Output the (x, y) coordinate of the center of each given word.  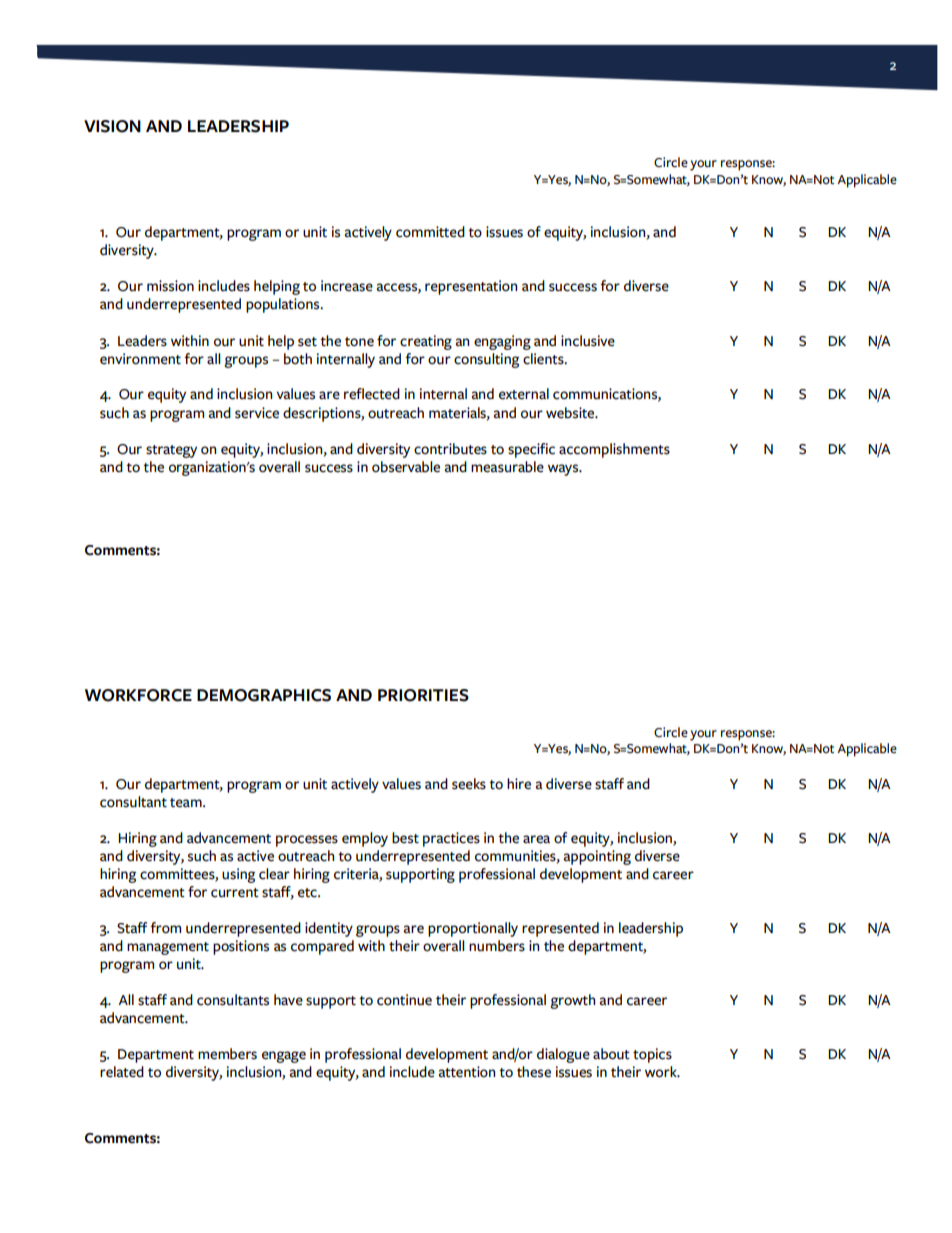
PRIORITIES (423, 695)
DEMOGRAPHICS (264, 695)
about (611, 1054)
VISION (112, 126)
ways (564, 470)
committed (430, 232)
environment (140, 359)
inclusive (588, 341)
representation (471, 287)
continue (404, 1000)
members (227, 1054)
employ (365, 839)
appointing (597, 857)
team (187, 803)
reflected (372, 394)
